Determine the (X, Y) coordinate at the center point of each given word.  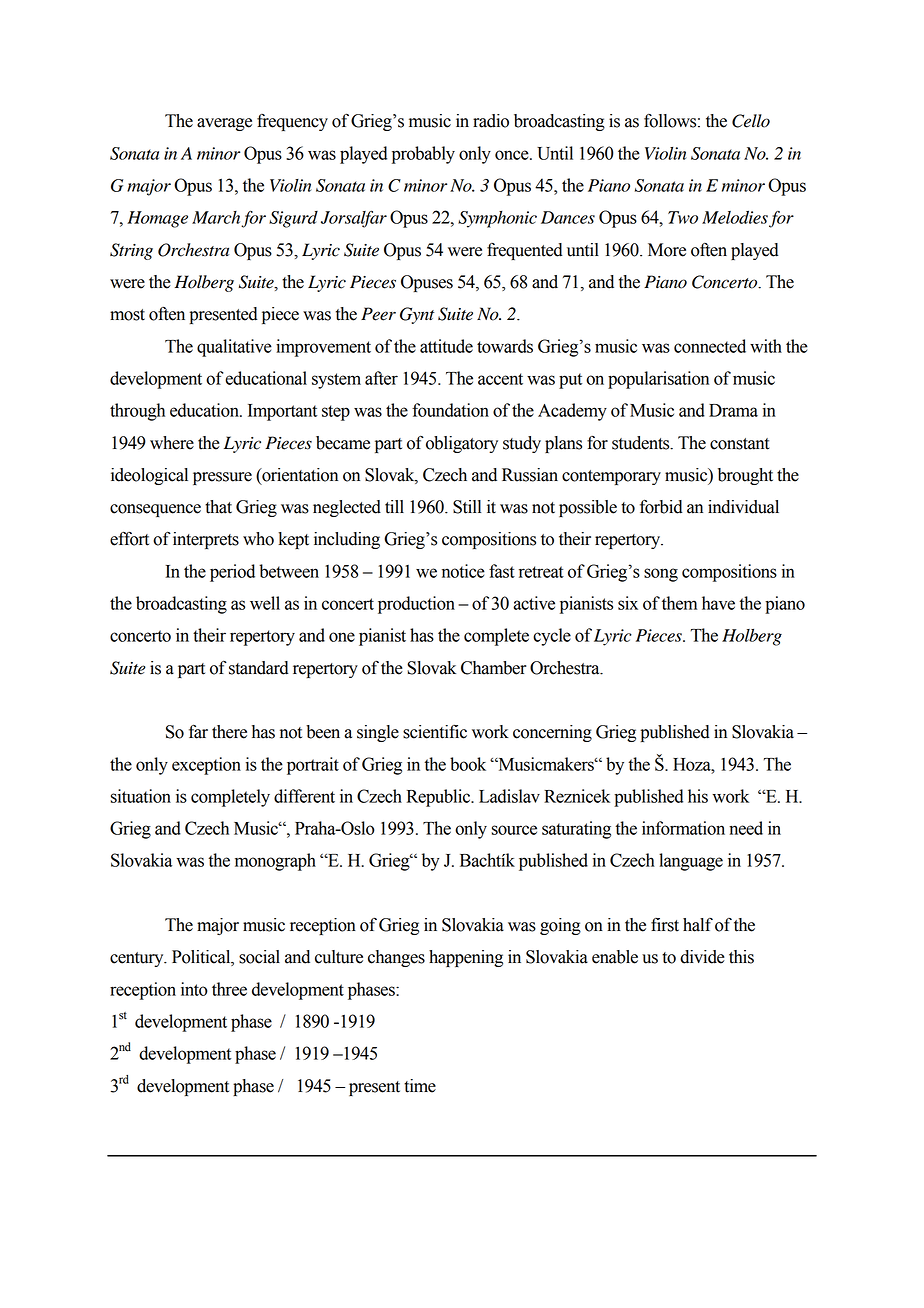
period (232, 573)
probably (423, 155)
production (416, 605)
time (420, 1086)
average (224, 124)
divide (702, 957)
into (194, 989)
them (679, 603)
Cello (751, 121)
